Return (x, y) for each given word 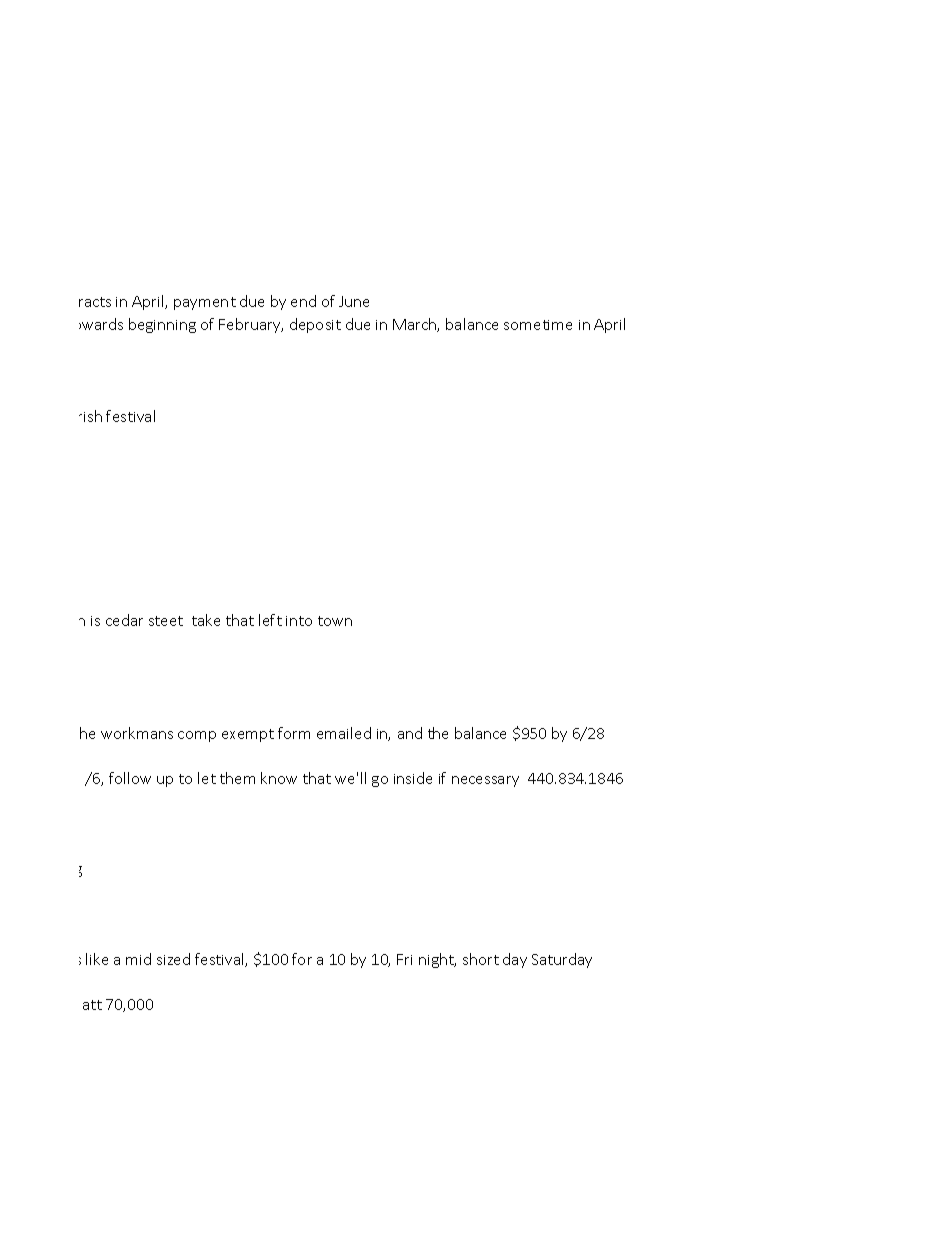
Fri (404, 959)
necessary (485, 781)
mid (138, 959)
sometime (538, 325)
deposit (315, 325)
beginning (162, 325)
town (335, 621)
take (206, 620)
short (481, 959)
